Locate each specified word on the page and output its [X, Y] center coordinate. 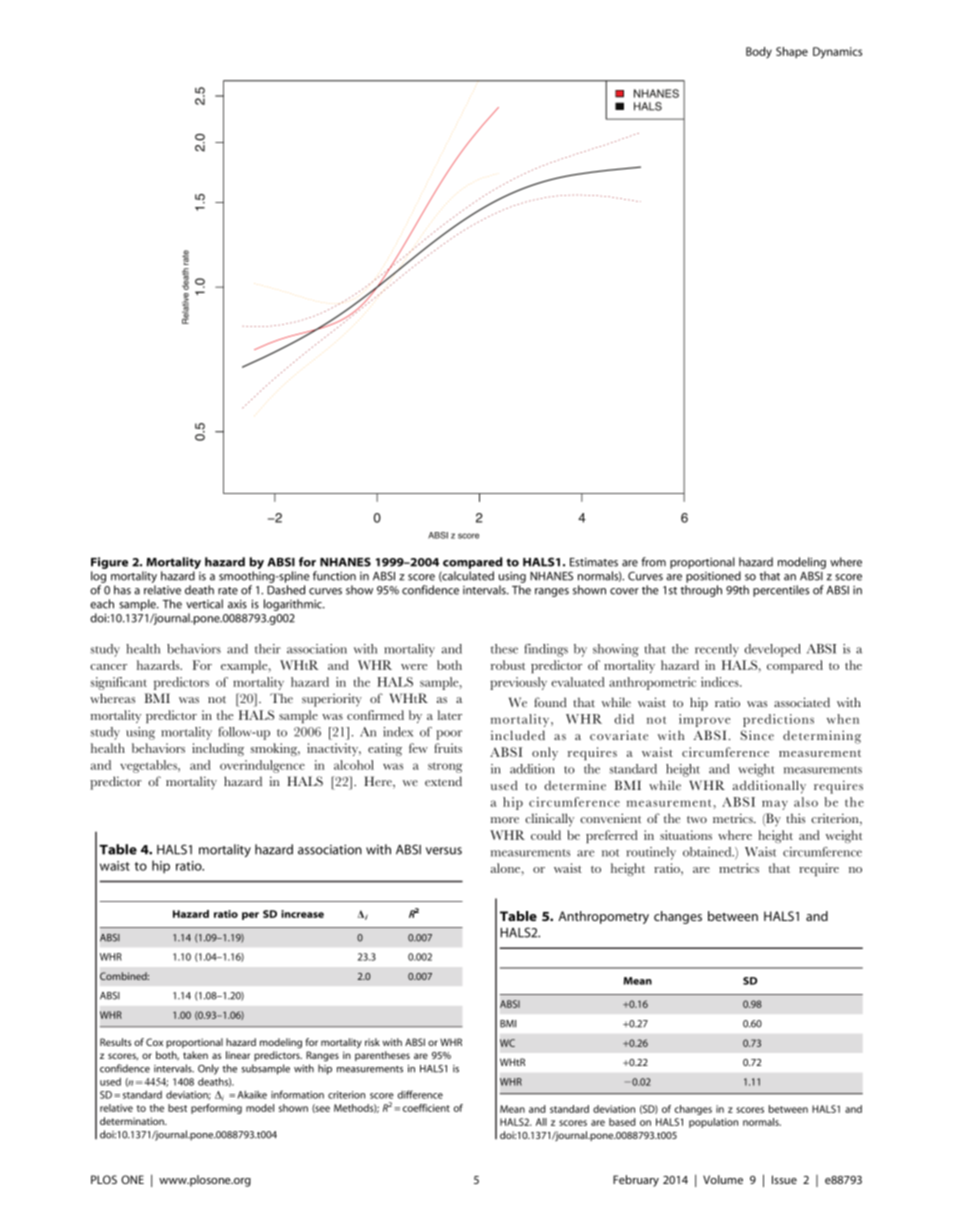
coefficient [426, 1108]
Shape [792, 52]
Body [759, 52]
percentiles [781, 591]
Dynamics [837, 53]
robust [508, 665]
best [177, 1108]
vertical [204, 604]
